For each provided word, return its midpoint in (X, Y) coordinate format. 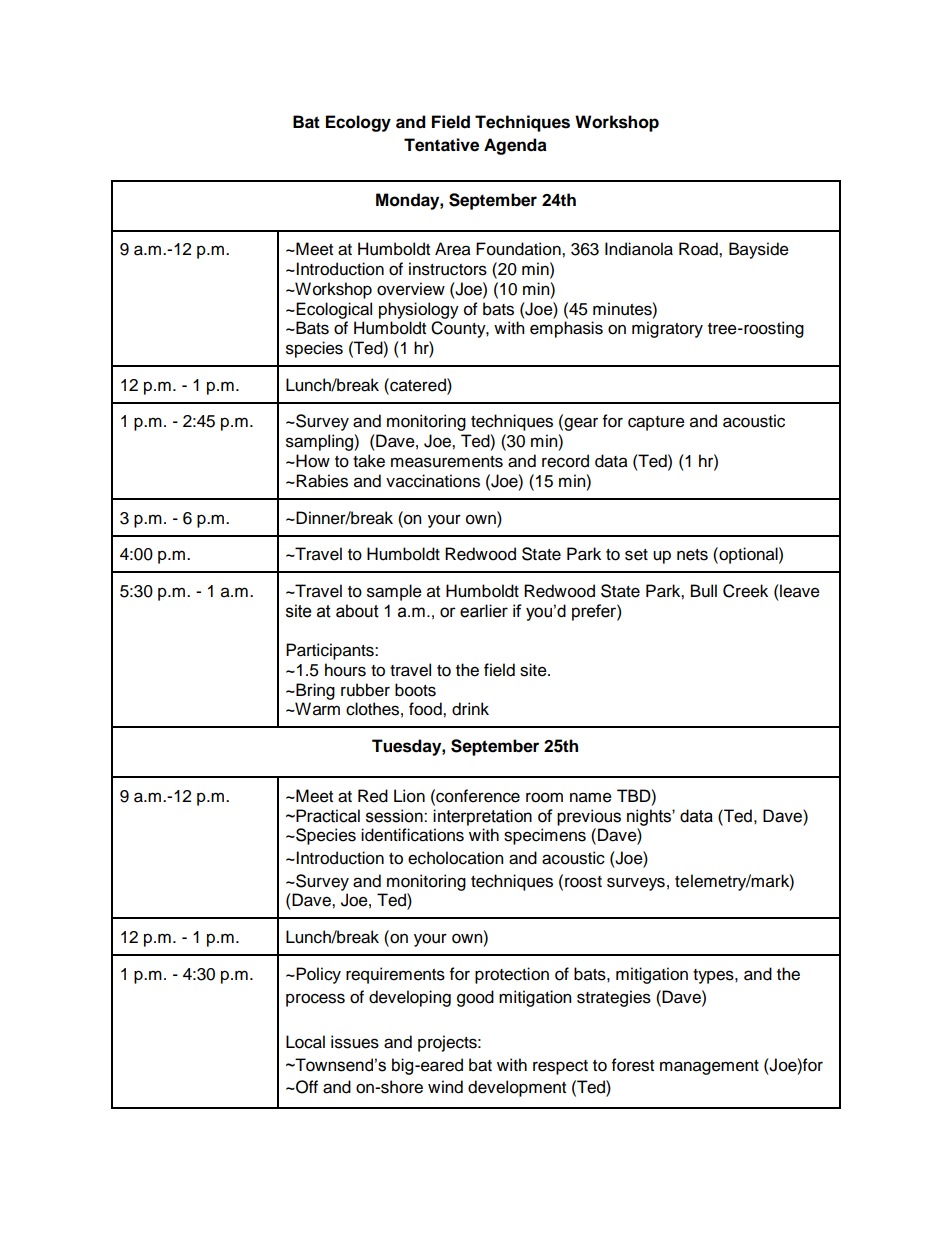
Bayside (759, 250)
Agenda (515, 146)
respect (560, 1067)
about (357, 611)
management (709, 1067)
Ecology (358, 123)
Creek (745, 591)
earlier (484, 611)
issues (355, 1042)
